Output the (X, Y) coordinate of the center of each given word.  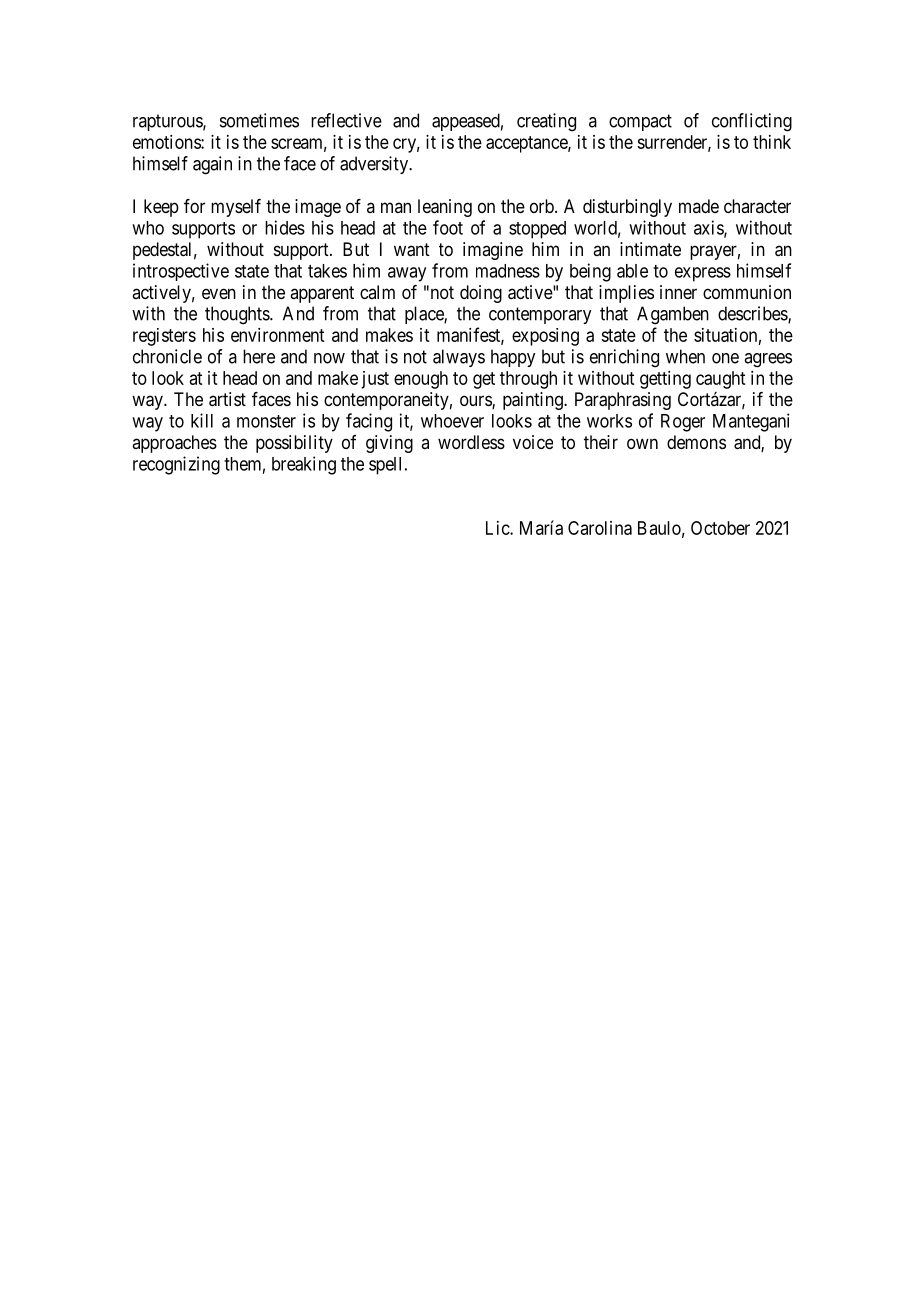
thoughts (238, 315)
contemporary (540, 315)
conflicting (752, 122)
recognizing (176, 465)
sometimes (259, 120)
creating (546, 122)
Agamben (673, 315)
